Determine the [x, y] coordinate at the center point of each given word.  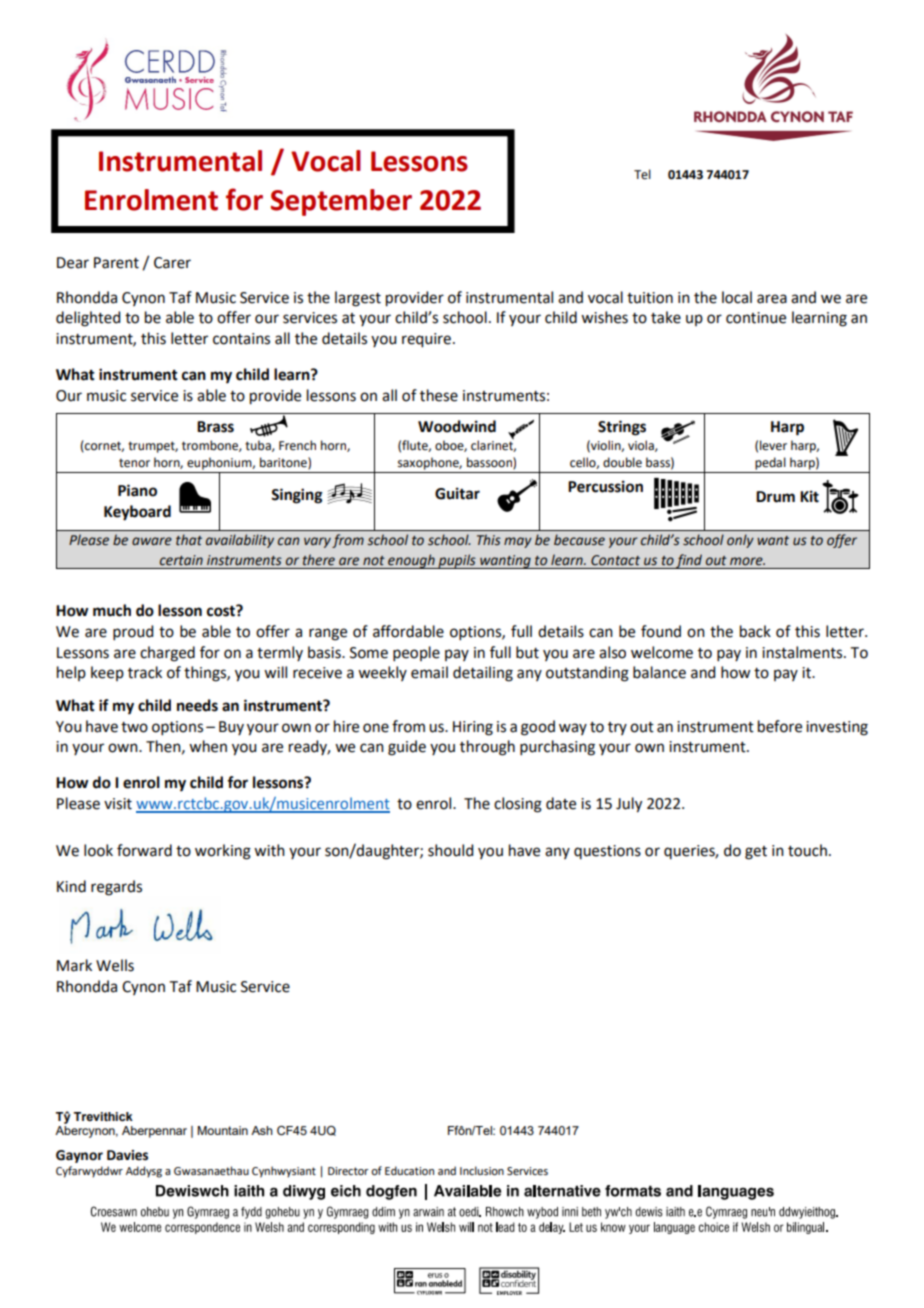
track [145, 672]
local [737, 297]
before [780, 726]
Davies [127, 1155]
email [429, 672]
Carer [172, 263]
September [341, 202]
